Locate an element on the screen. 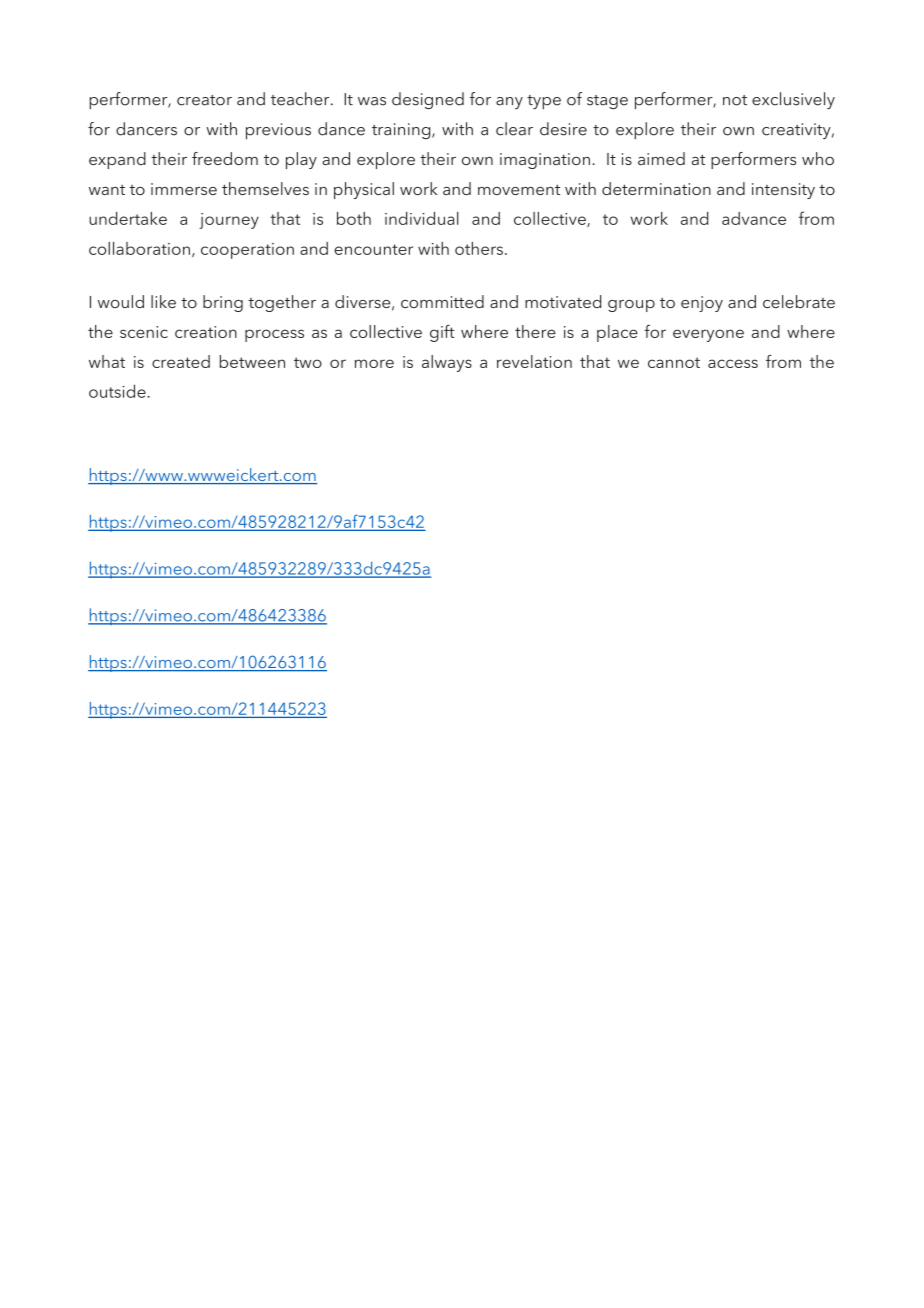 The image size is (924, 1308). freedom is located at coordinates (225, 158).
